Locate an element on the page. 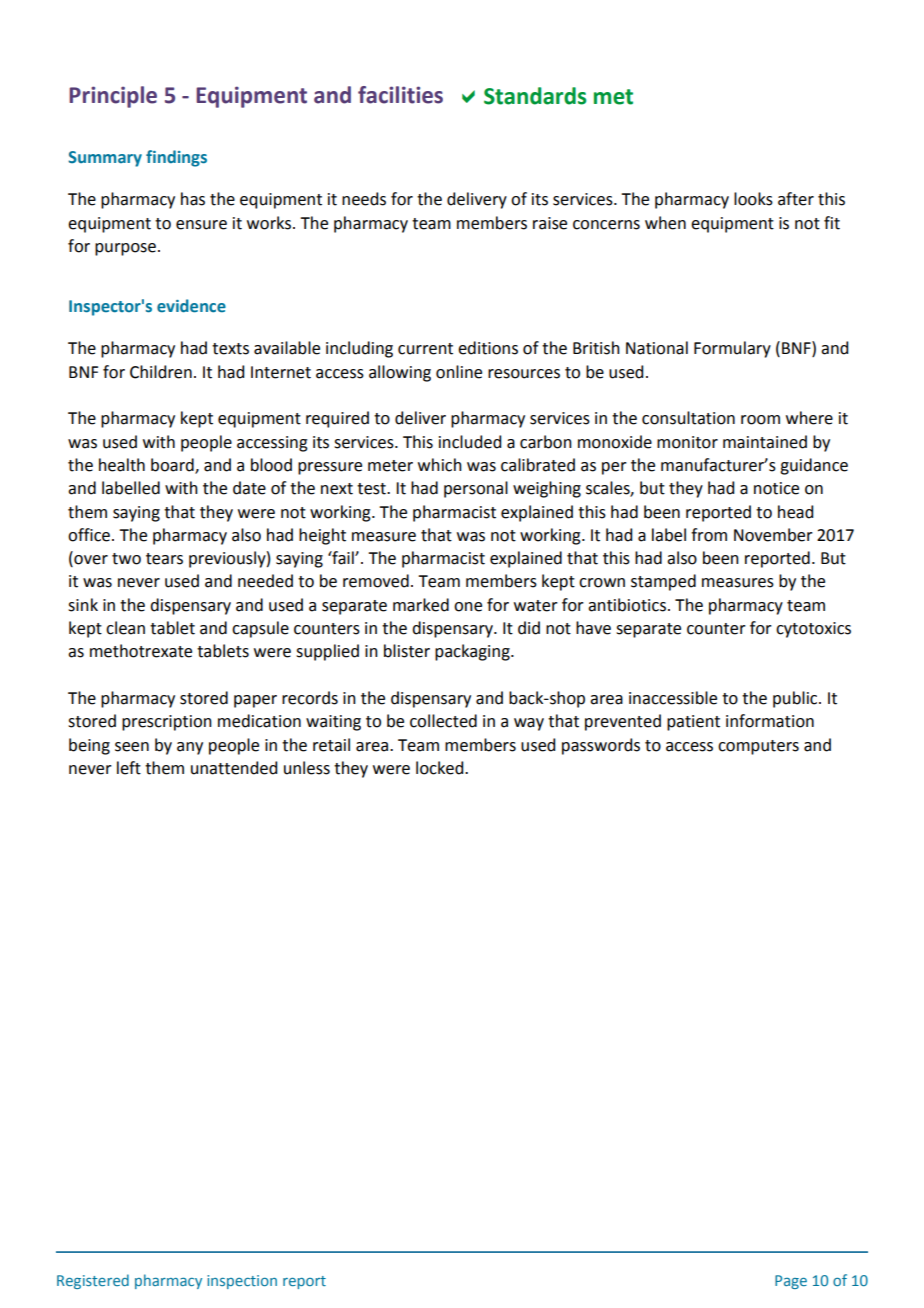  information is located at coordinates (770, 721).
